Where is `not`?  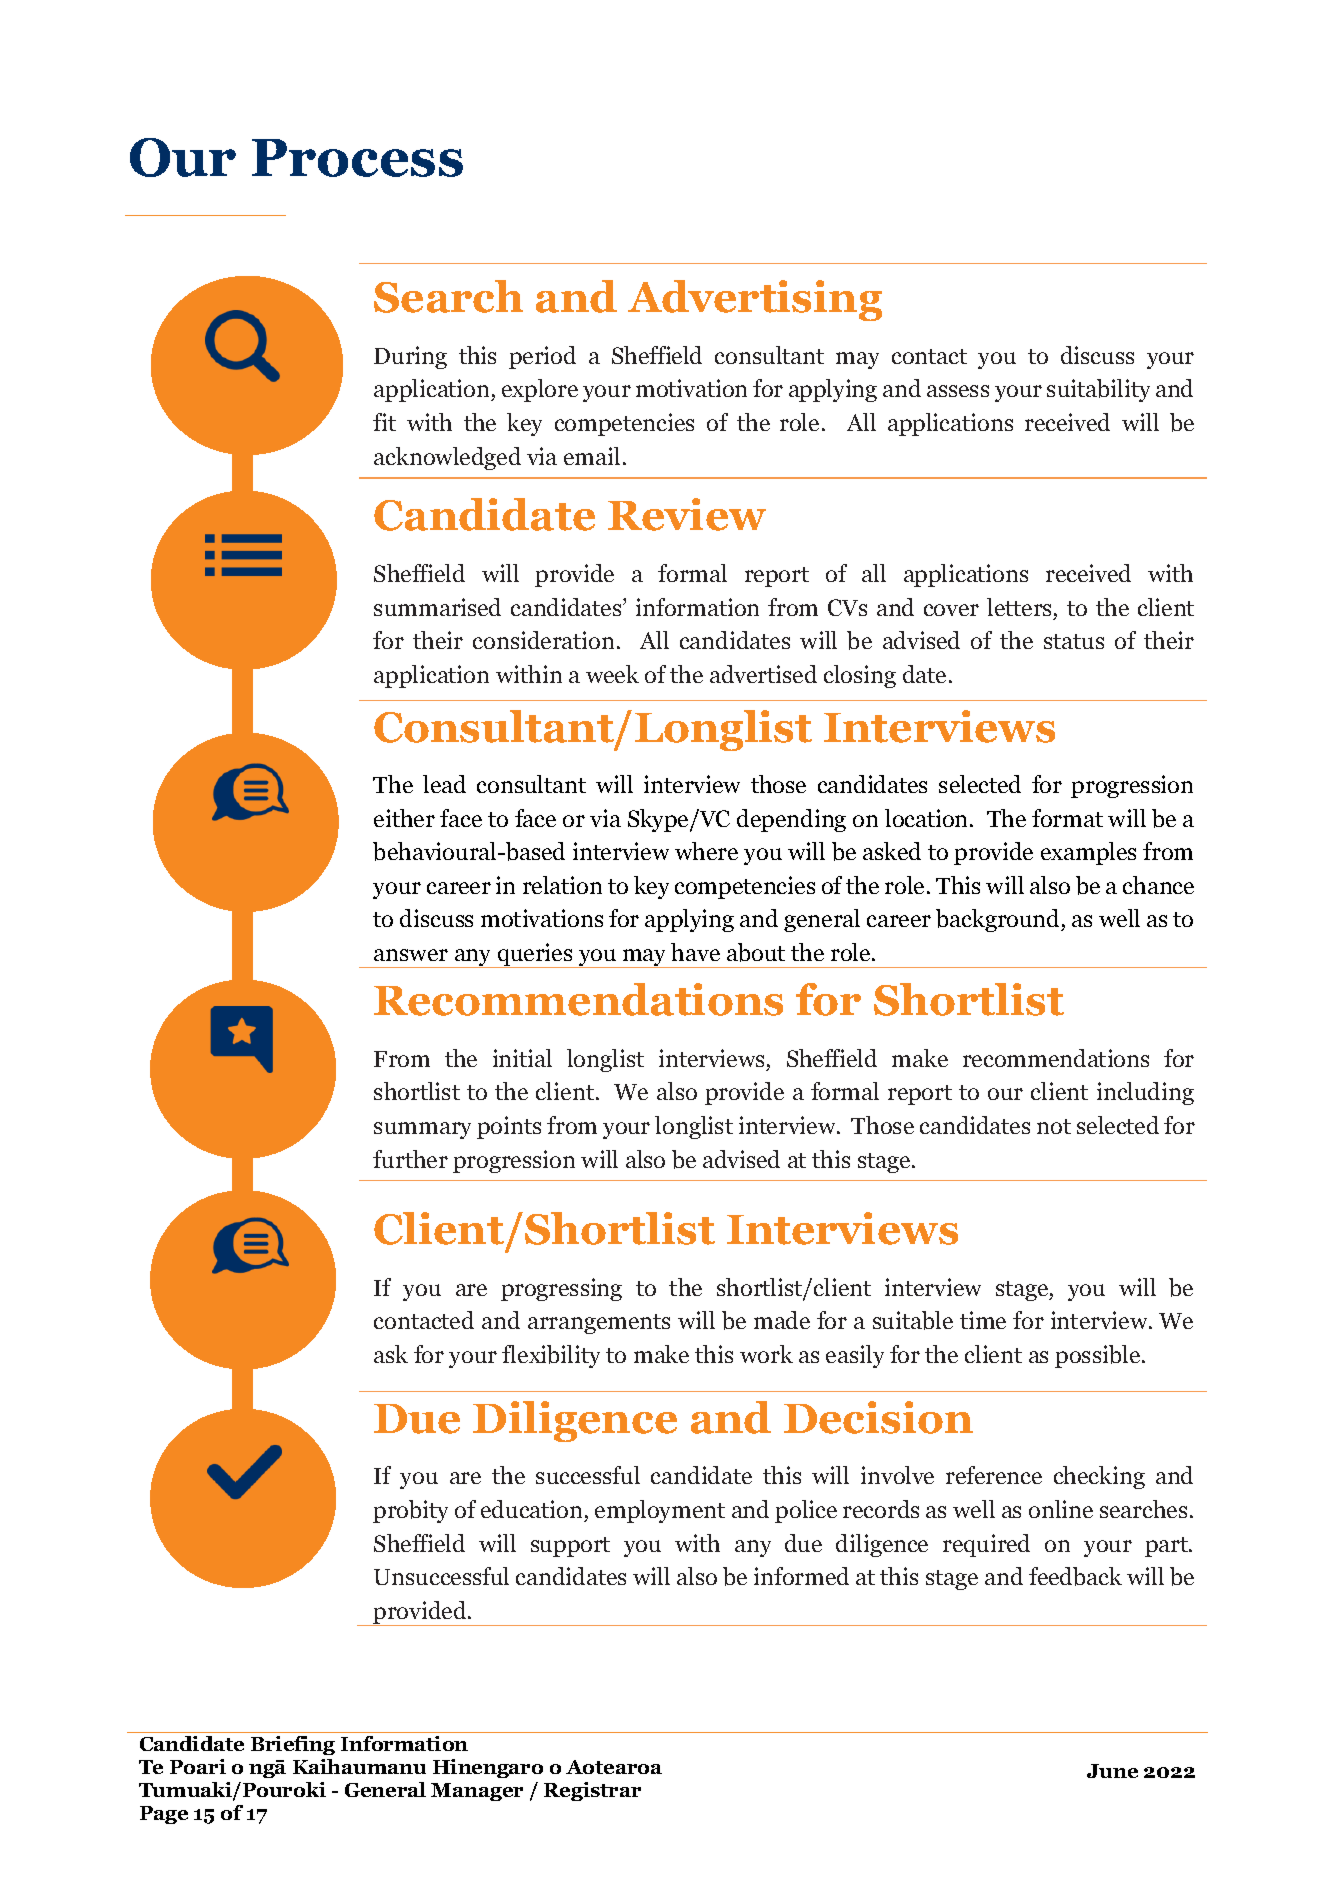
not is located at coordinates (1054, 1126).
